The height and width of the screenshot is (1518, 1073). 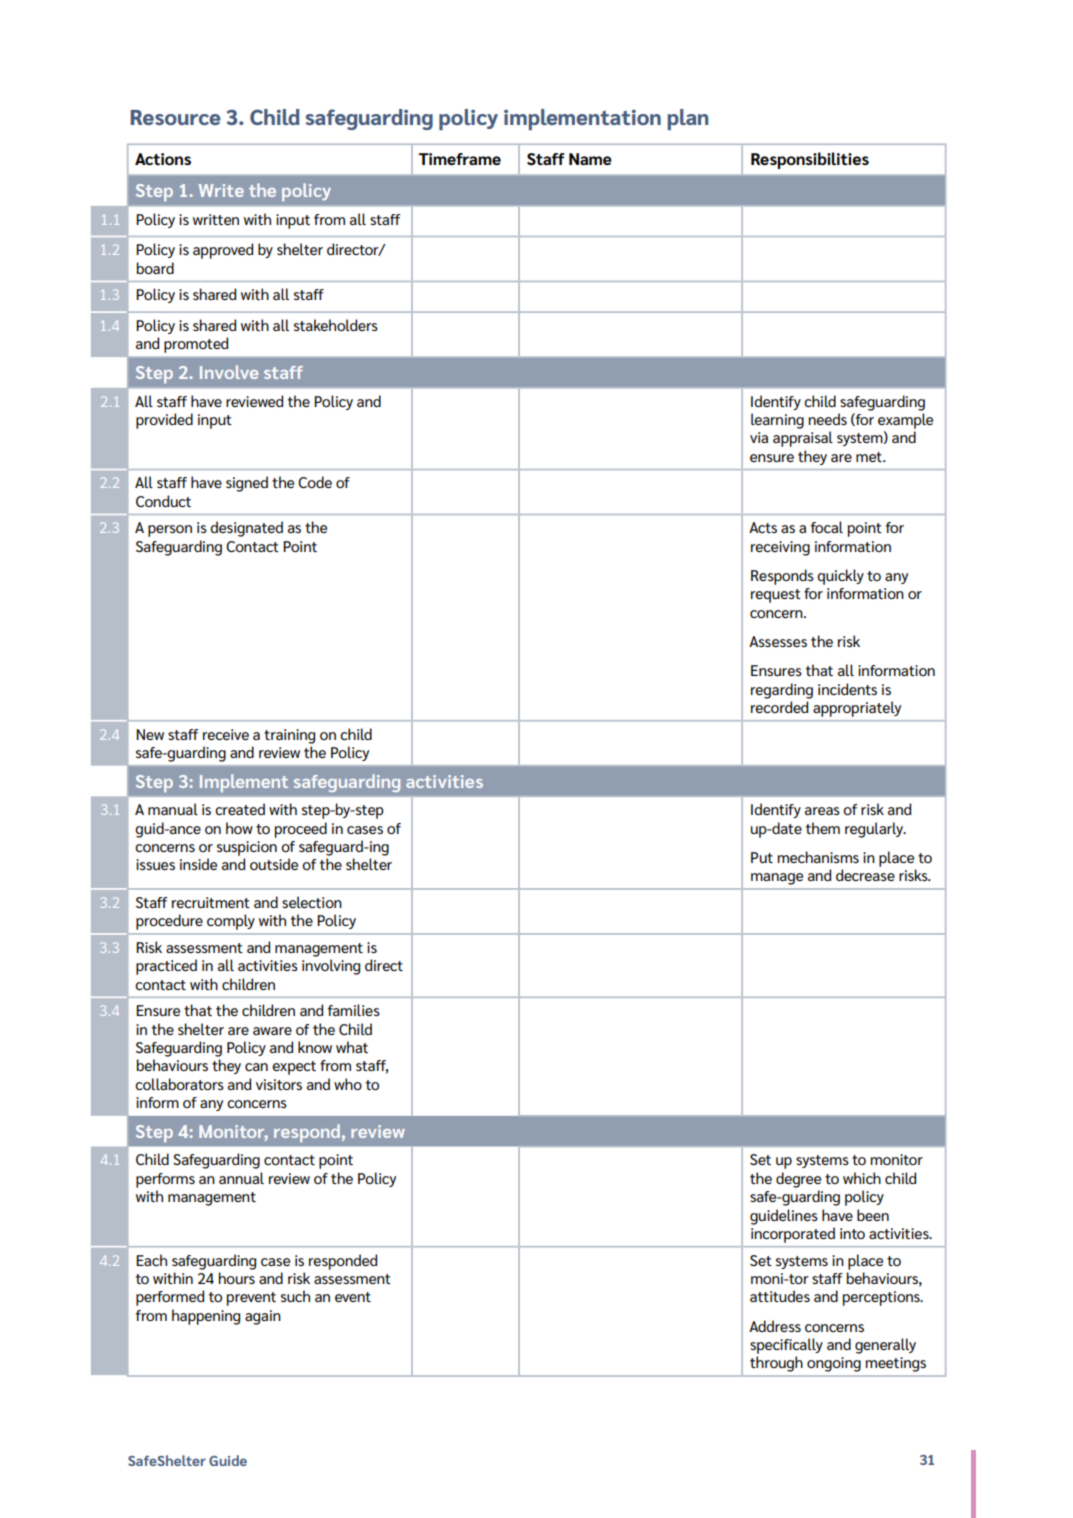 I want to click on Code, so click(x=315, y=482).
